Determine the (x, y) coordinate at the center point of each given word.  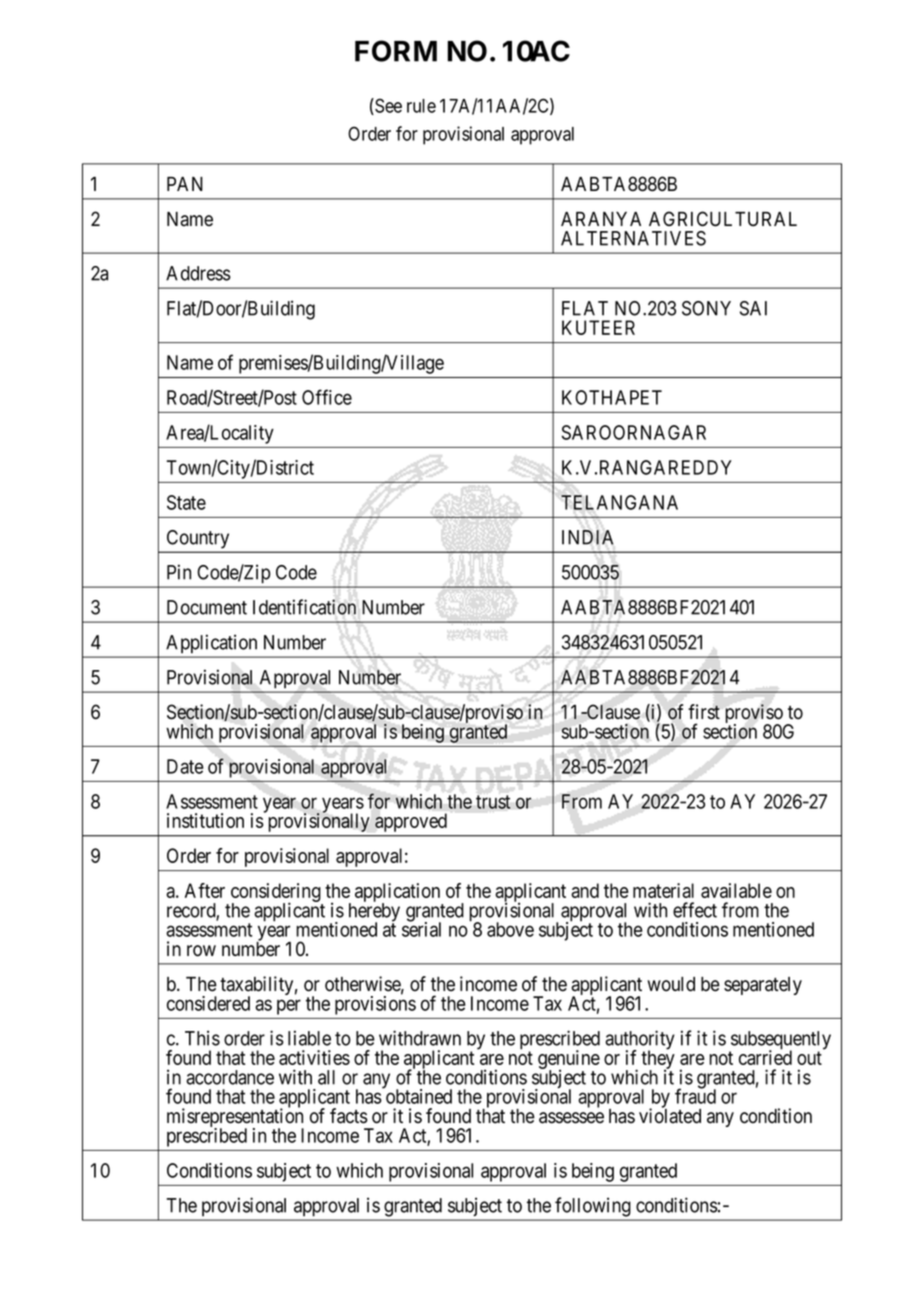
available (736, 890)
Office (327, 397)
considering (275, 894)
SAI (753, 308)
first (704, 712)
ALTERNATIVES (633, 238)
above (510, 929)
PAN (185, 184)
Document (207, 607)
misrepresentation (235, 1118)
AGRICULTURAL (723, 219)
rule (421, 106)
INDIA (587, 537)
